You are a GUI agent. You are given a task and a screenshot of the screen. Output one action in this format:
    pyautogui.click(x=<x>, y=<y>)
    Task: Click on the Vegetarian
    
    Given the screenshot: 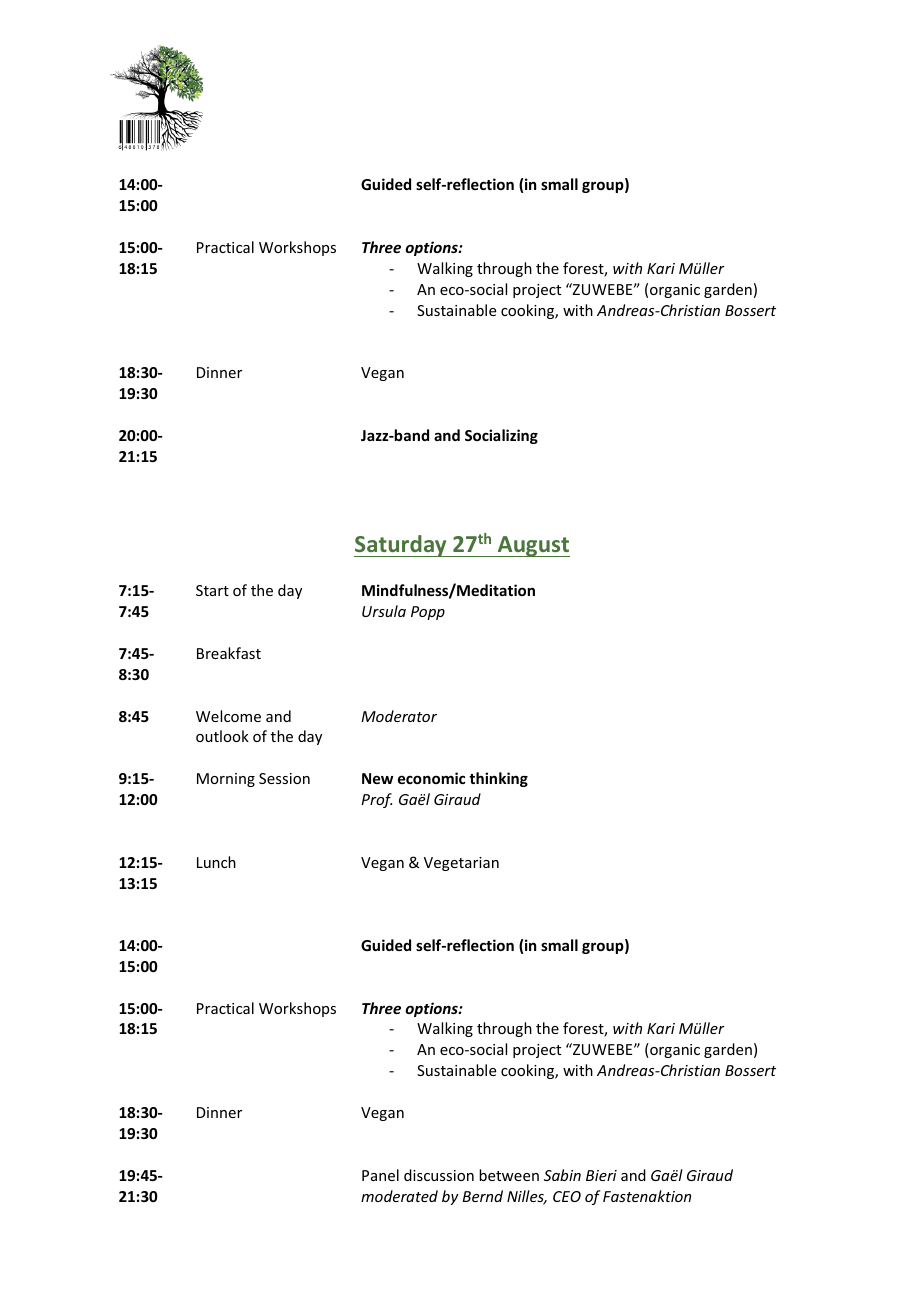 What is the action you would take?
    pyautogui.click(x=461, y=864)
